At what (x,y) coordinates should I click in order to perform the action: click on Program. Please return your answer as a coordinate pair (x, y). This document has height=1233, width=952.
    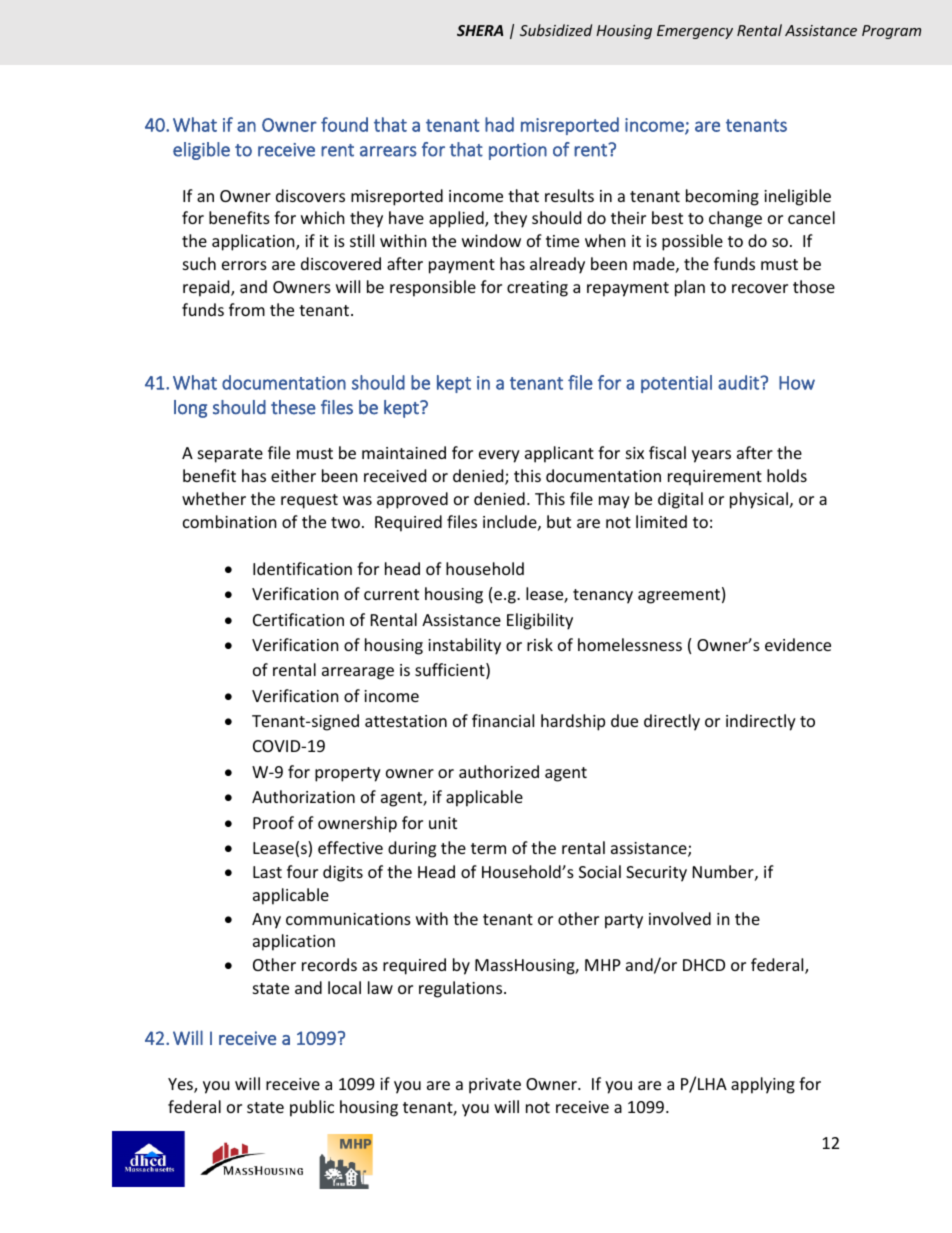
    Looking at the image, I should click on (891, 32).
